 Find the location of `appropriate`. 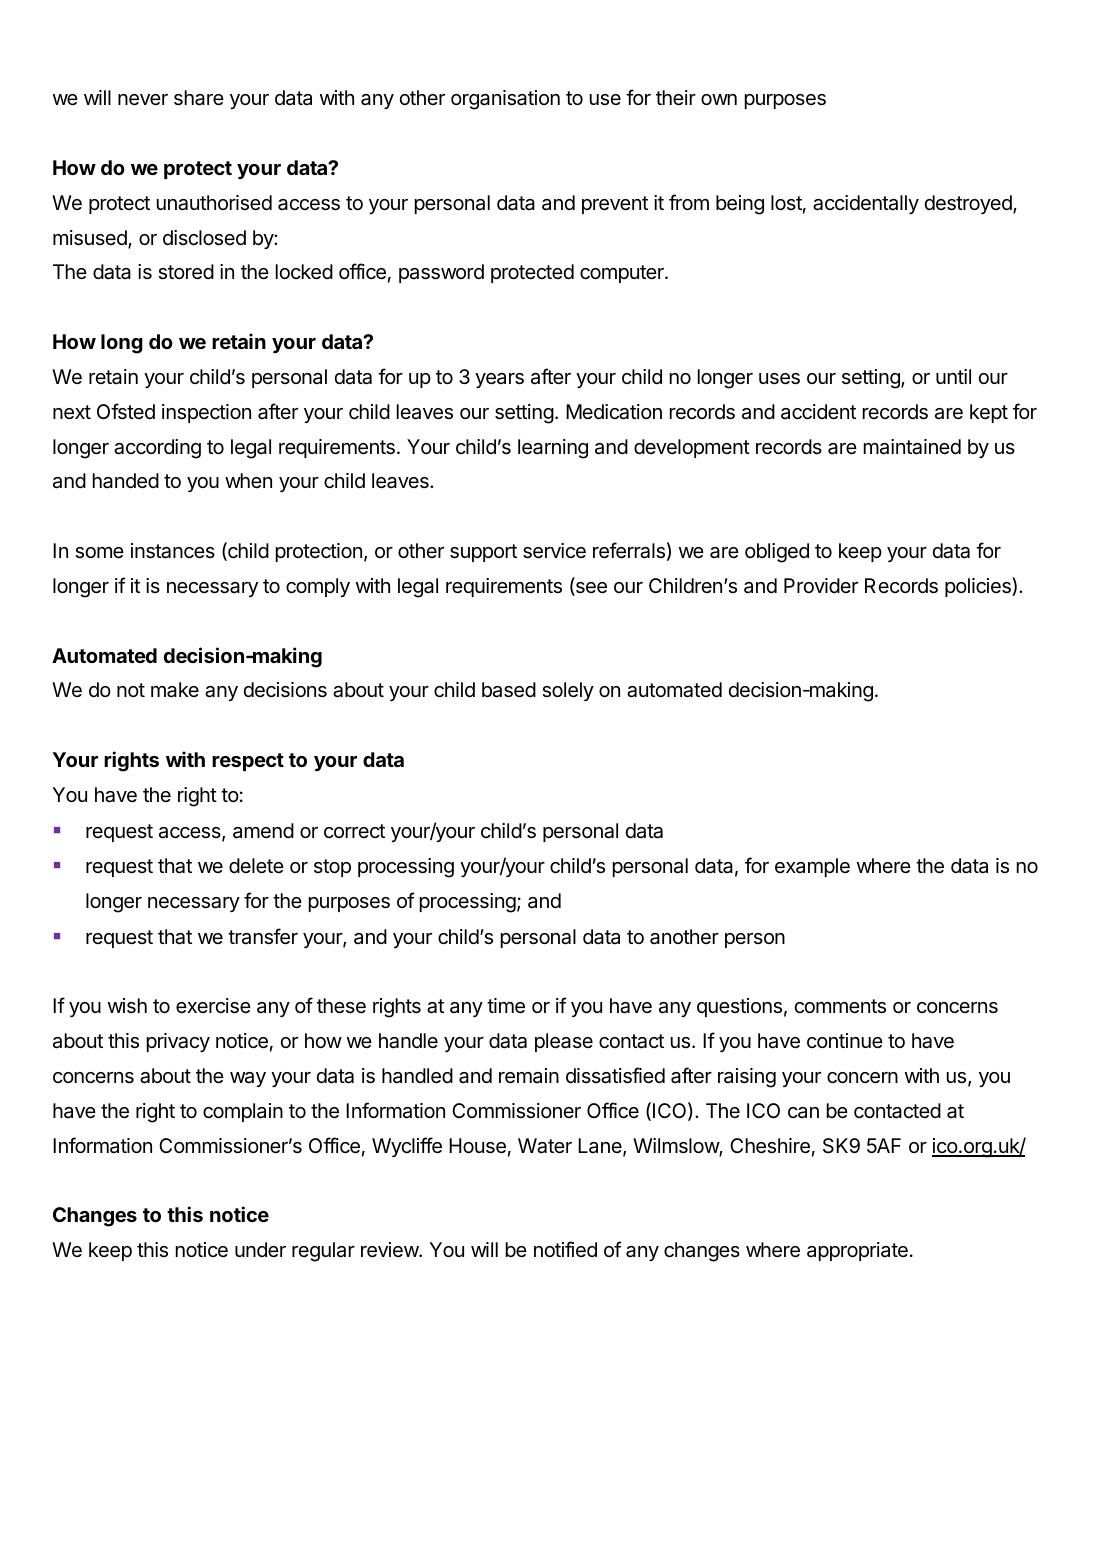

appropriate is located at coordinates (857, 1251).
